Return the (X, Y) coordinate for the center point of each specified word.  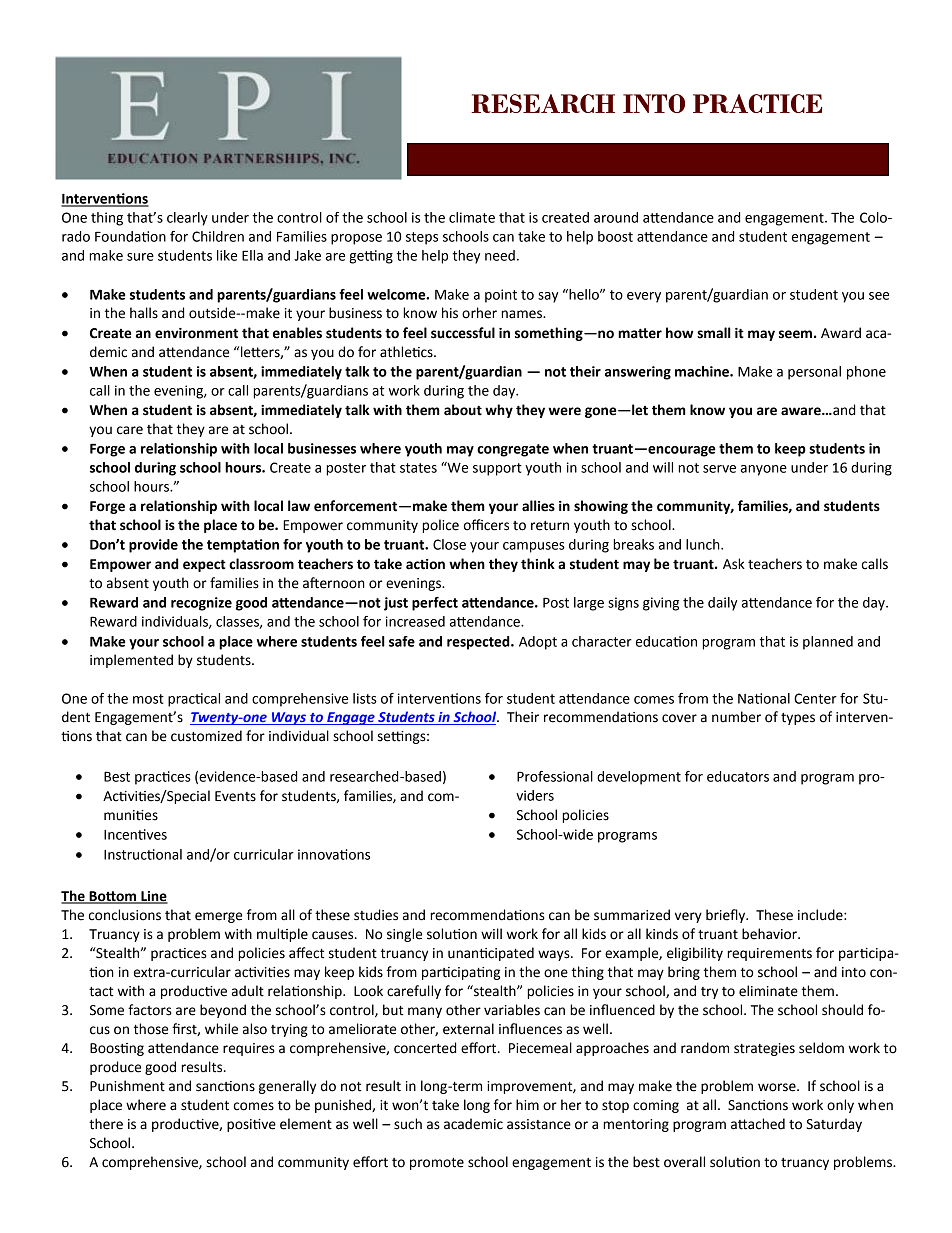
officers (486, 525)
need (500, 255)
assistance (539, 1124)
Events (235, 796)
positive (251, 1125)
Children (218, 236)
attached (758, 1124)
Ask (734, 564)
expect (204, 565)
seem (795, 334)
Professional (555, 776)
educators (738, 776)
